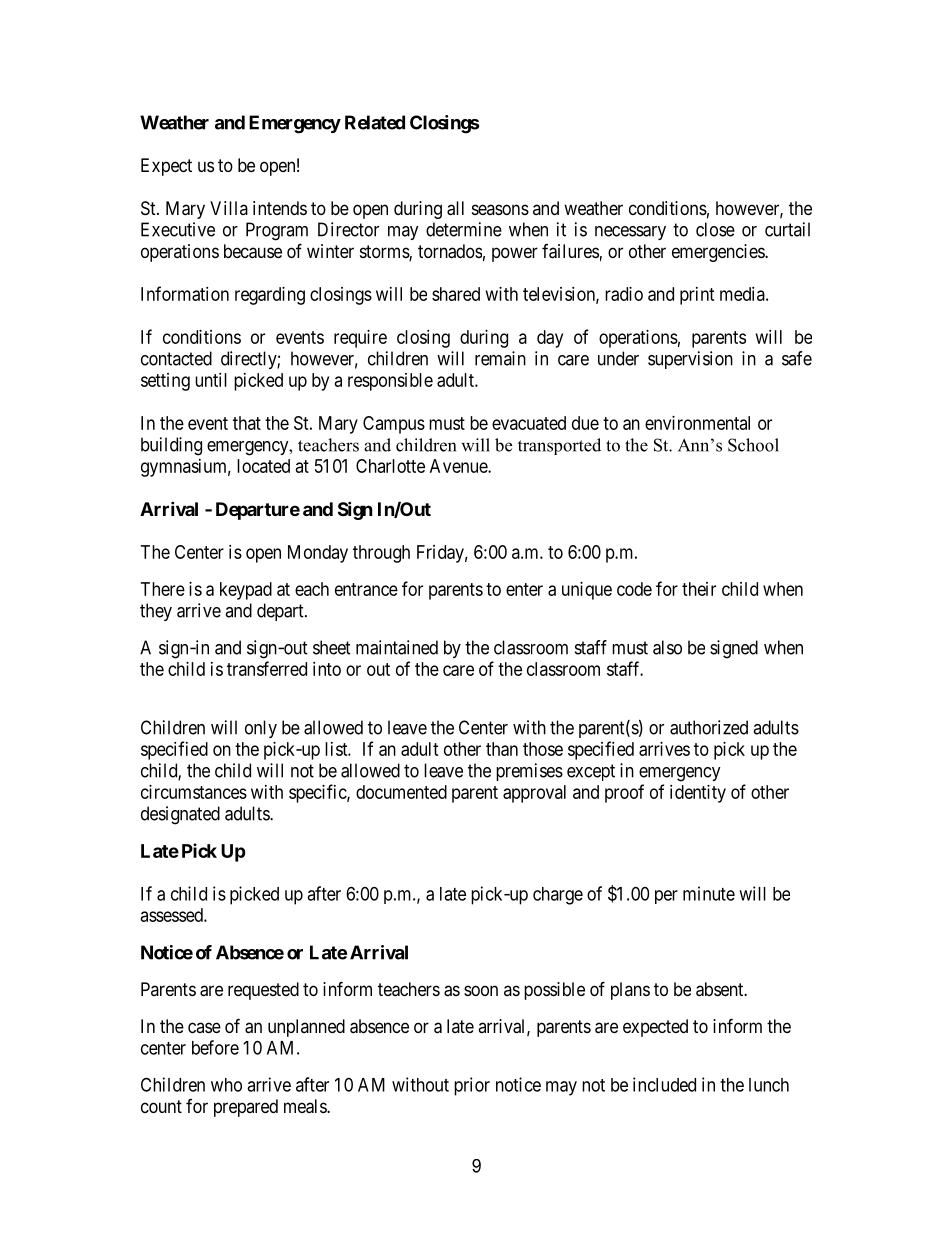  What do you see at coordinates (715, 229) in the screenshot?
I see `close` at bounding box center [715, 229].
